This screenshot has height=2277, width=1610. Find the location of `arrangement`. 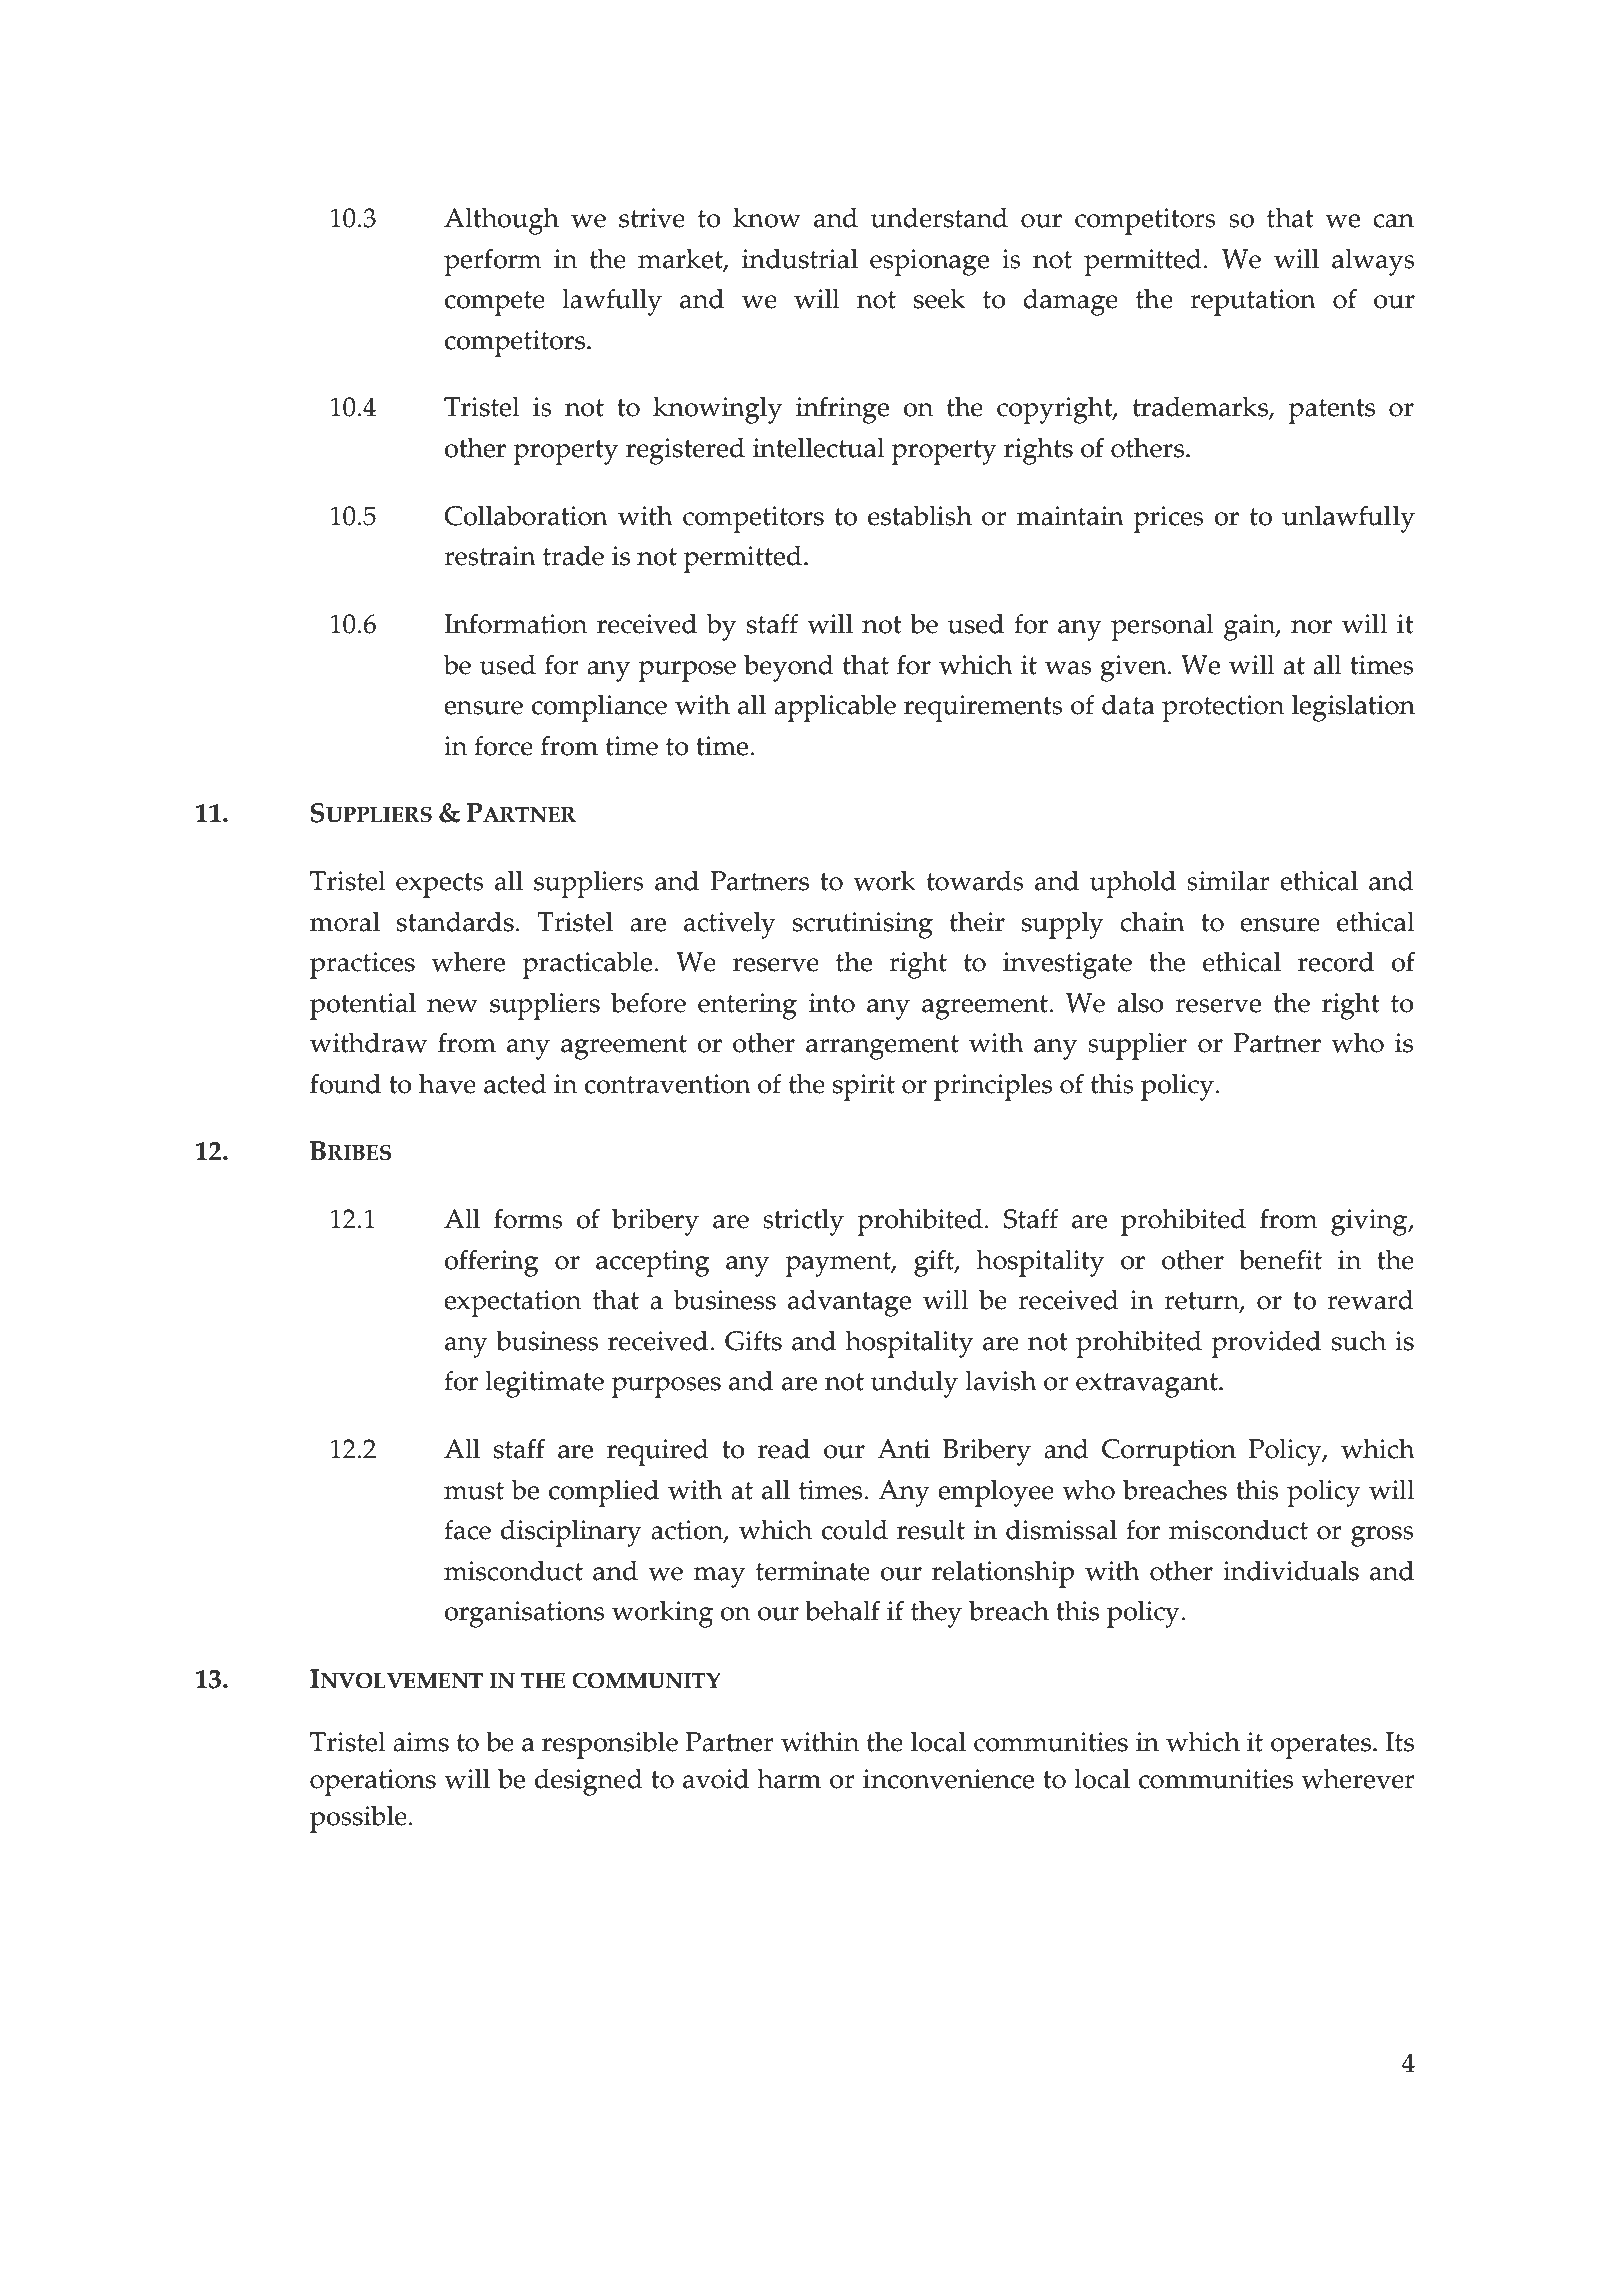

arrangement is located at coordinates (882, 1047).
